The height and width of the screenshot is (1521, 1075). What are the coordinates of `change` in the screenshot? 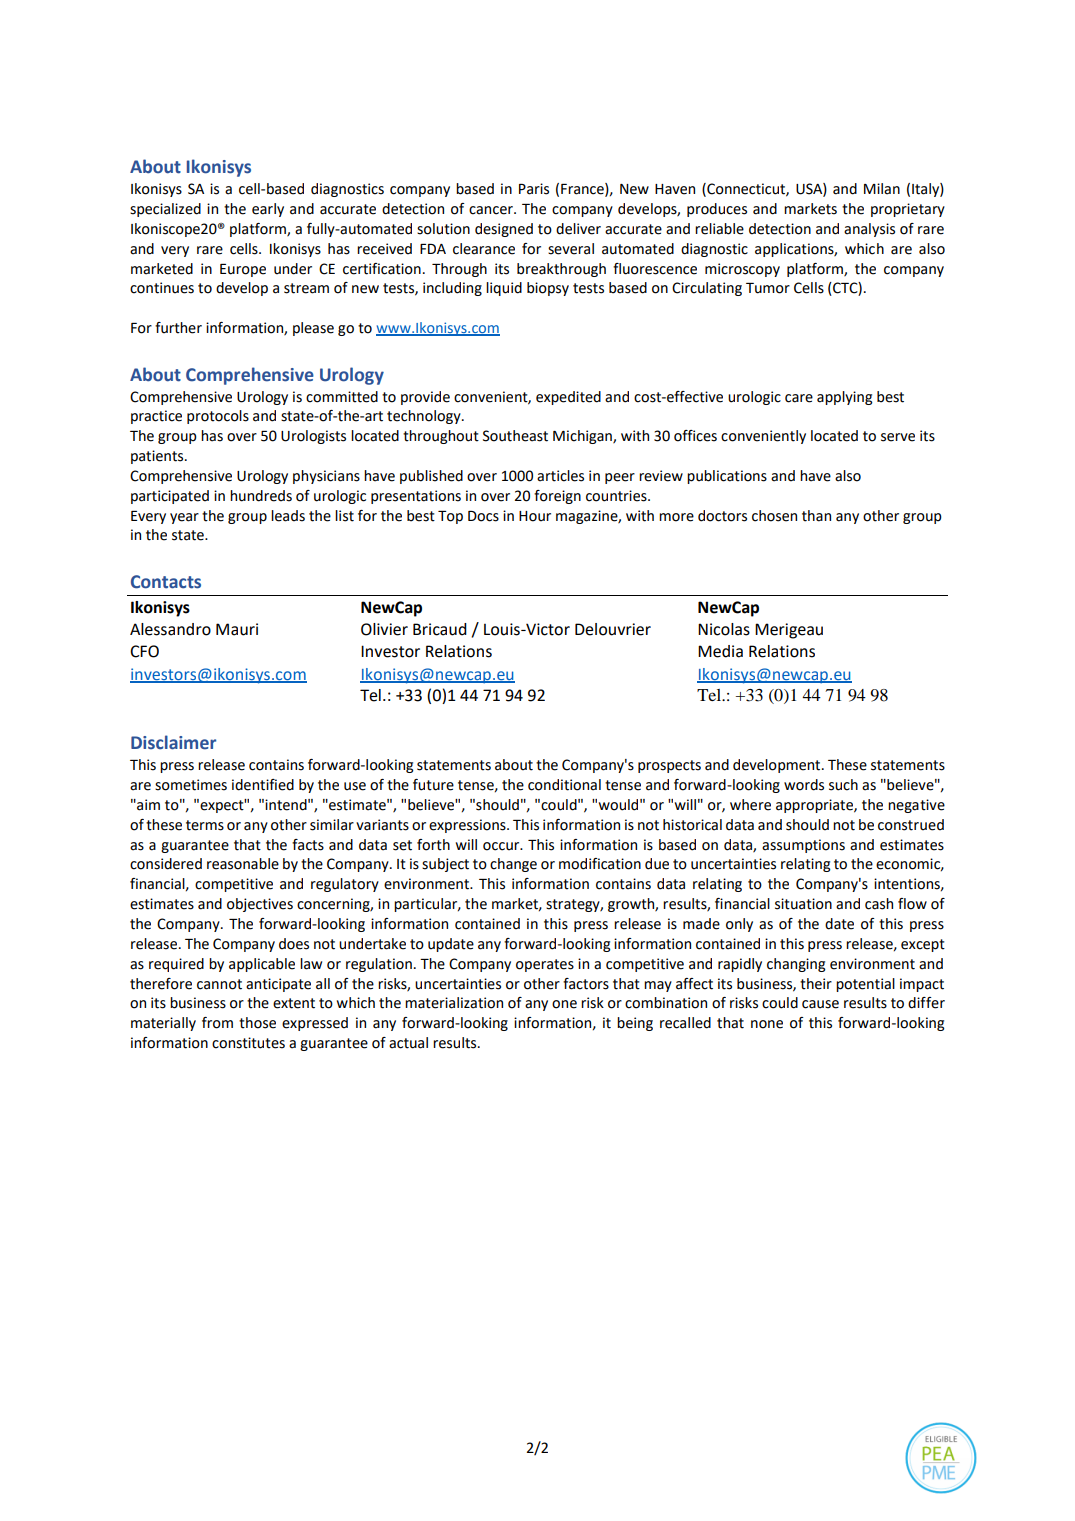 It's located at (513, 865).
